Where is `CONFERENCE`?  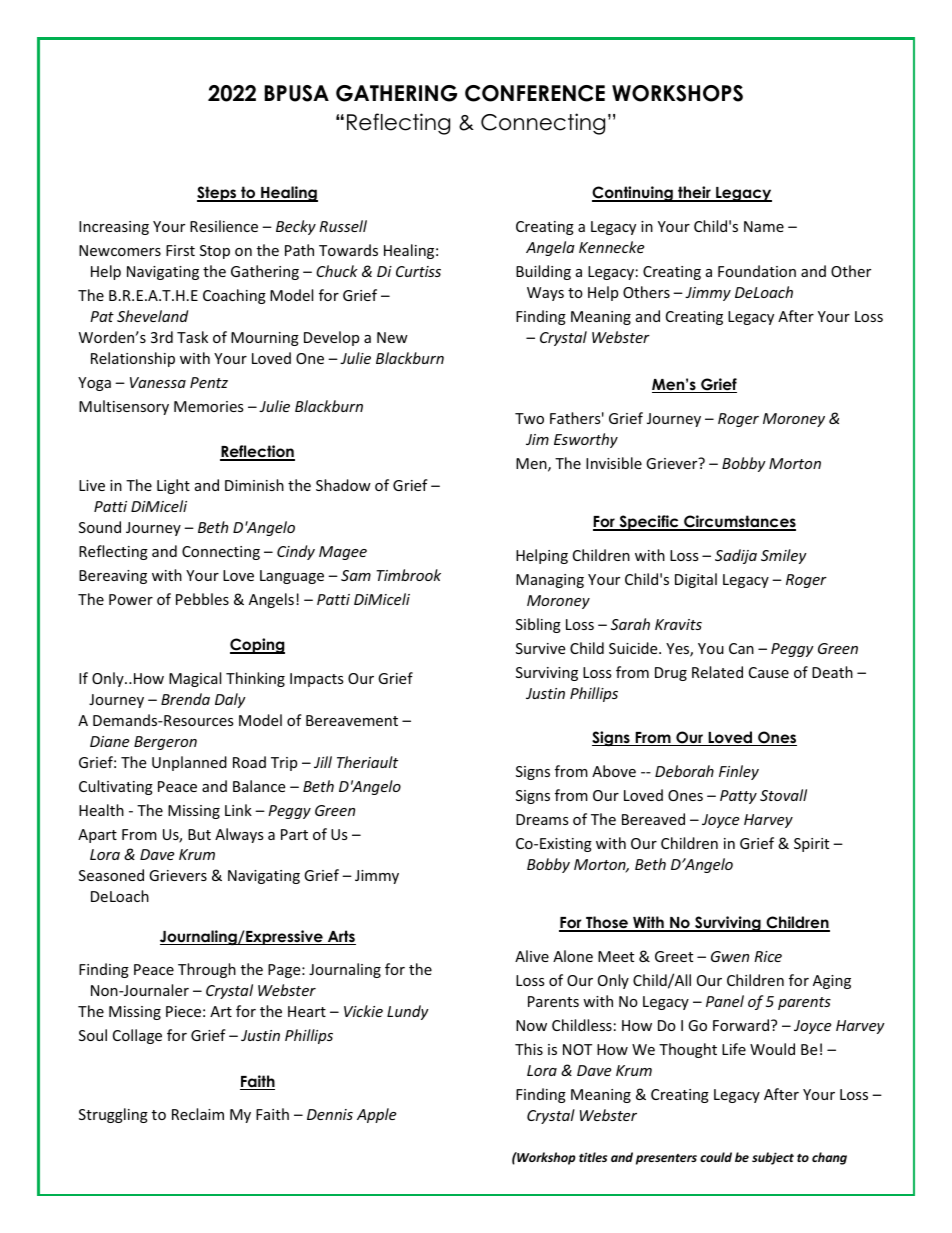 CONFERENCE is located at coordinates (535, 93).
